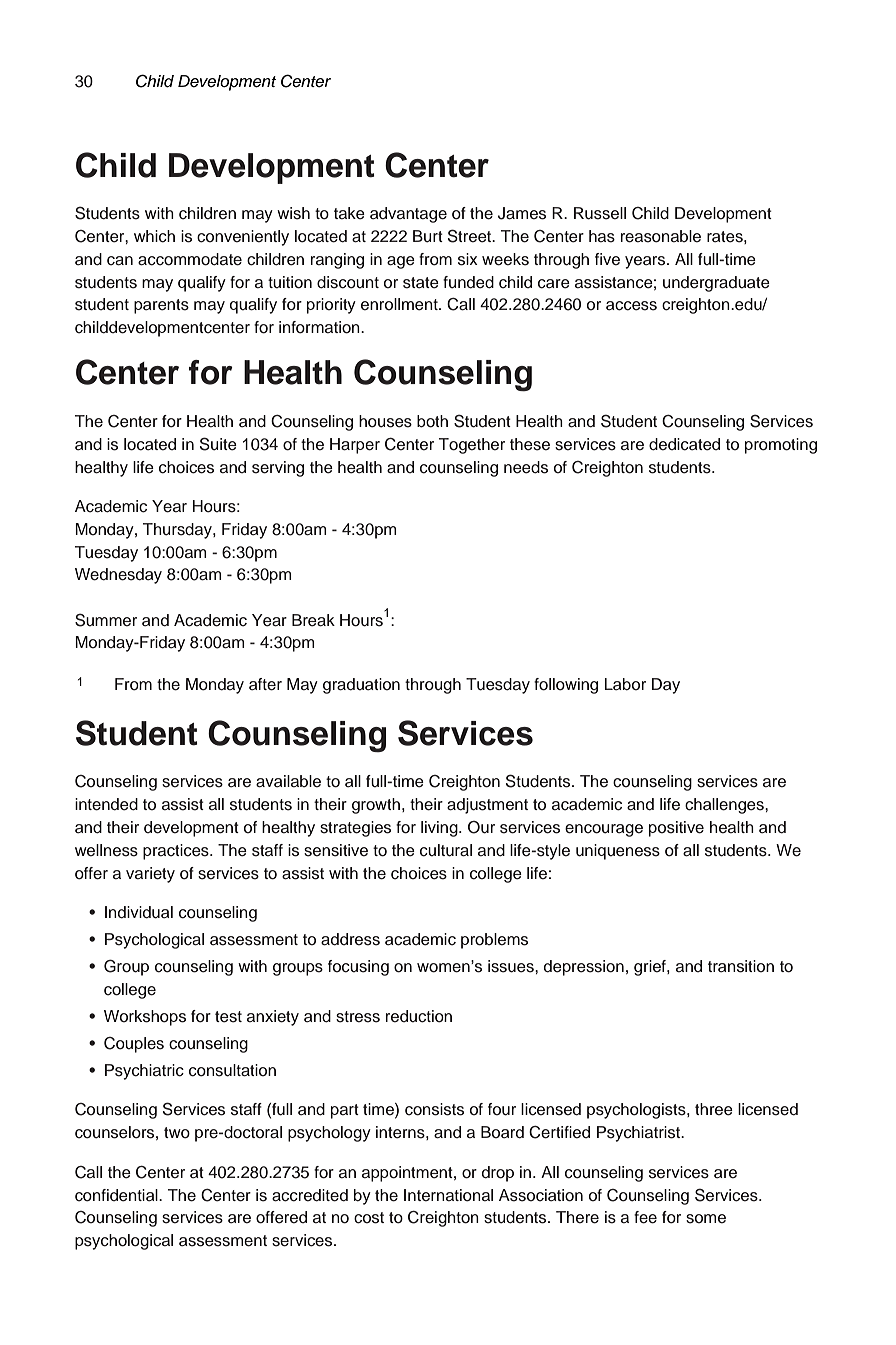 This page has height=1345, width=896. I want to click on dedicated, so click(684, 444).
